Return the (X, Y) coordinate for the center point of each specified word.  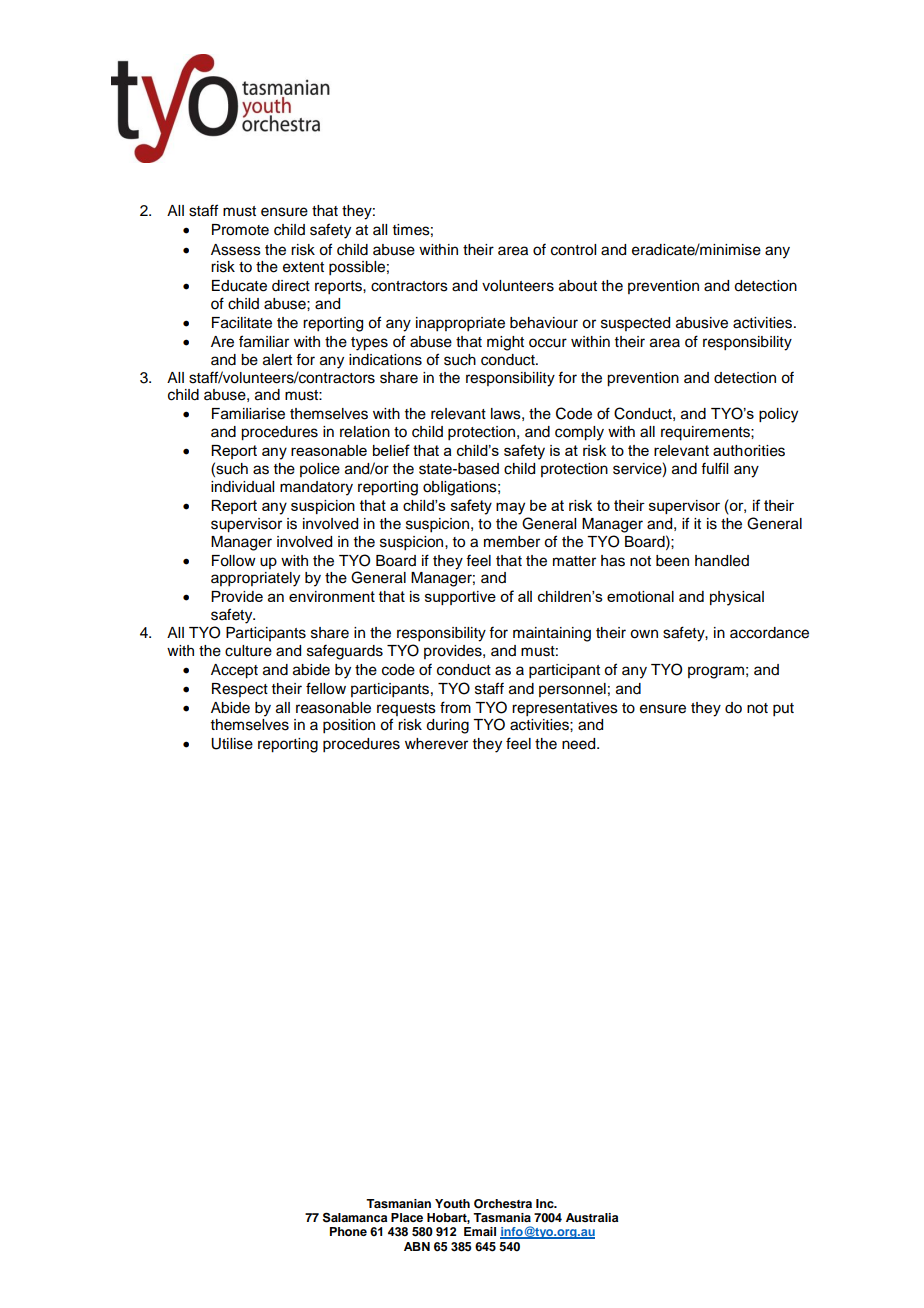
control (573, 250)
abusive (702, 323)
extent (303, 267)
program (716, 672)
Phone (348, 1231)
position (349, 726)
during (447, 726)
